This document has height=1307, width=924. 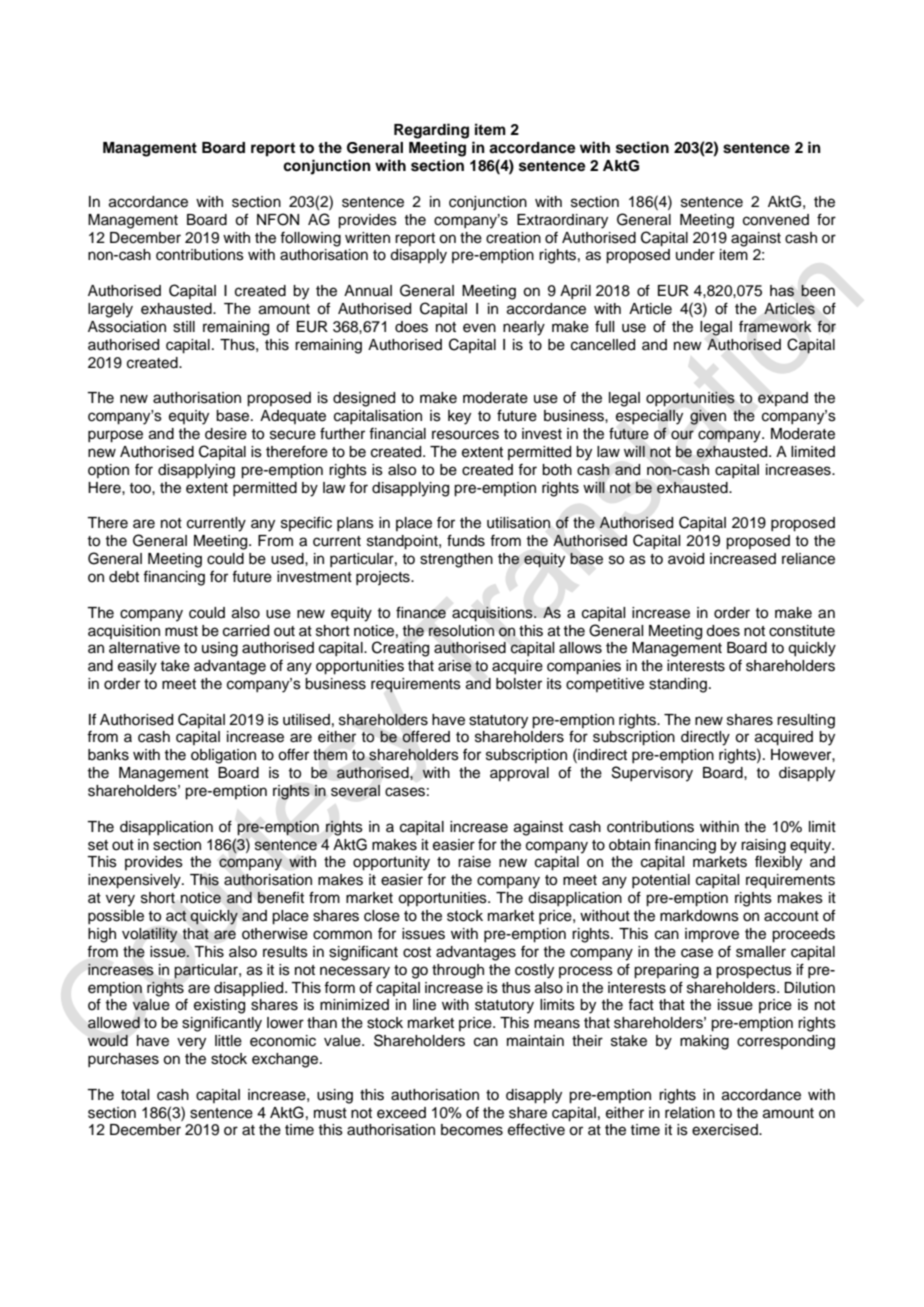 What do you see at coordinates (726, 1130) in the document?
I see `exercised` at bounding box center [726, 1130].
